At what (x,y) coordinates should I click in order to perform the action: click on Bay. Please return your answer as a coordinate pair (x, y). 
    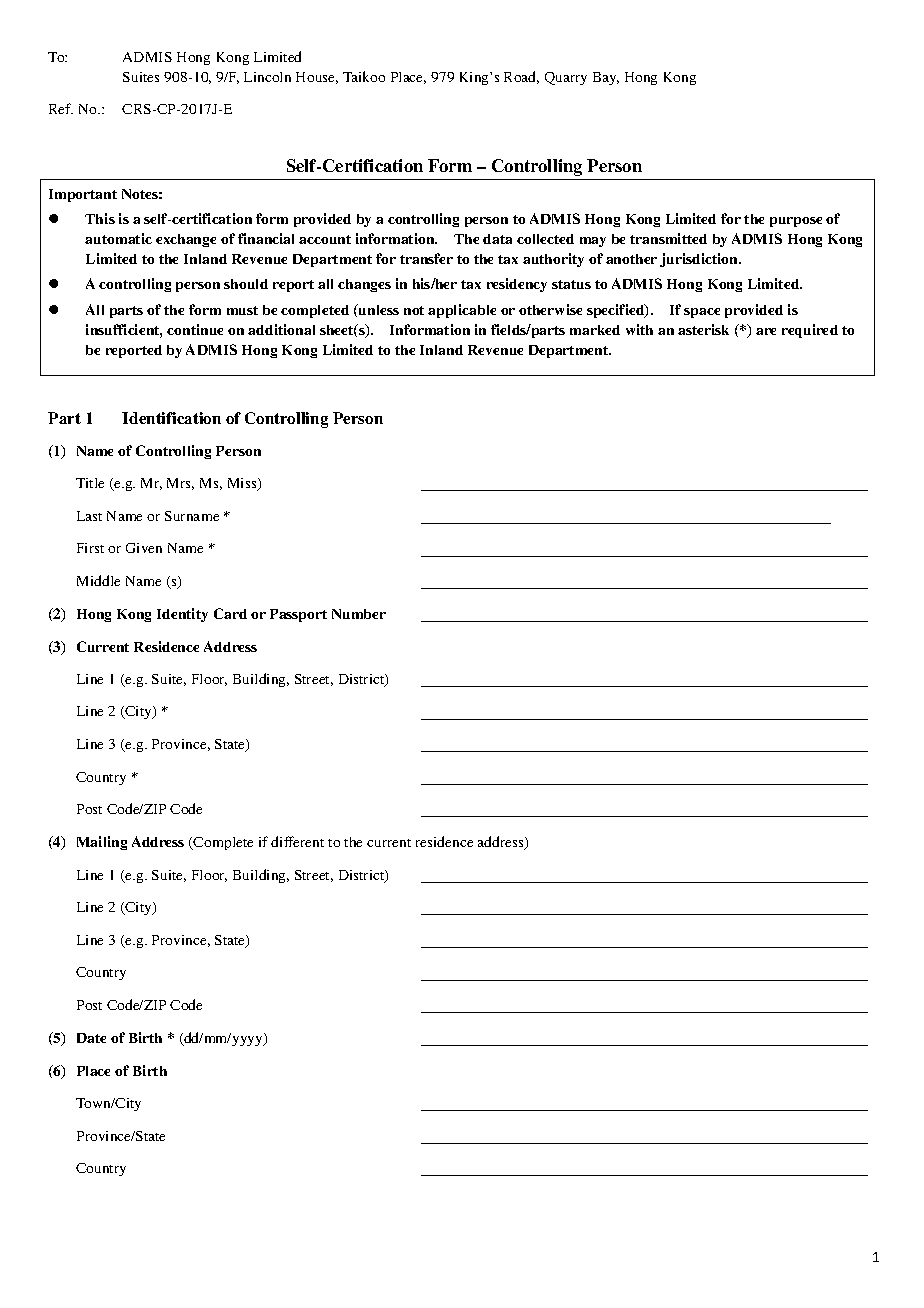
    Looking at the image, I should click on (606, 78).
